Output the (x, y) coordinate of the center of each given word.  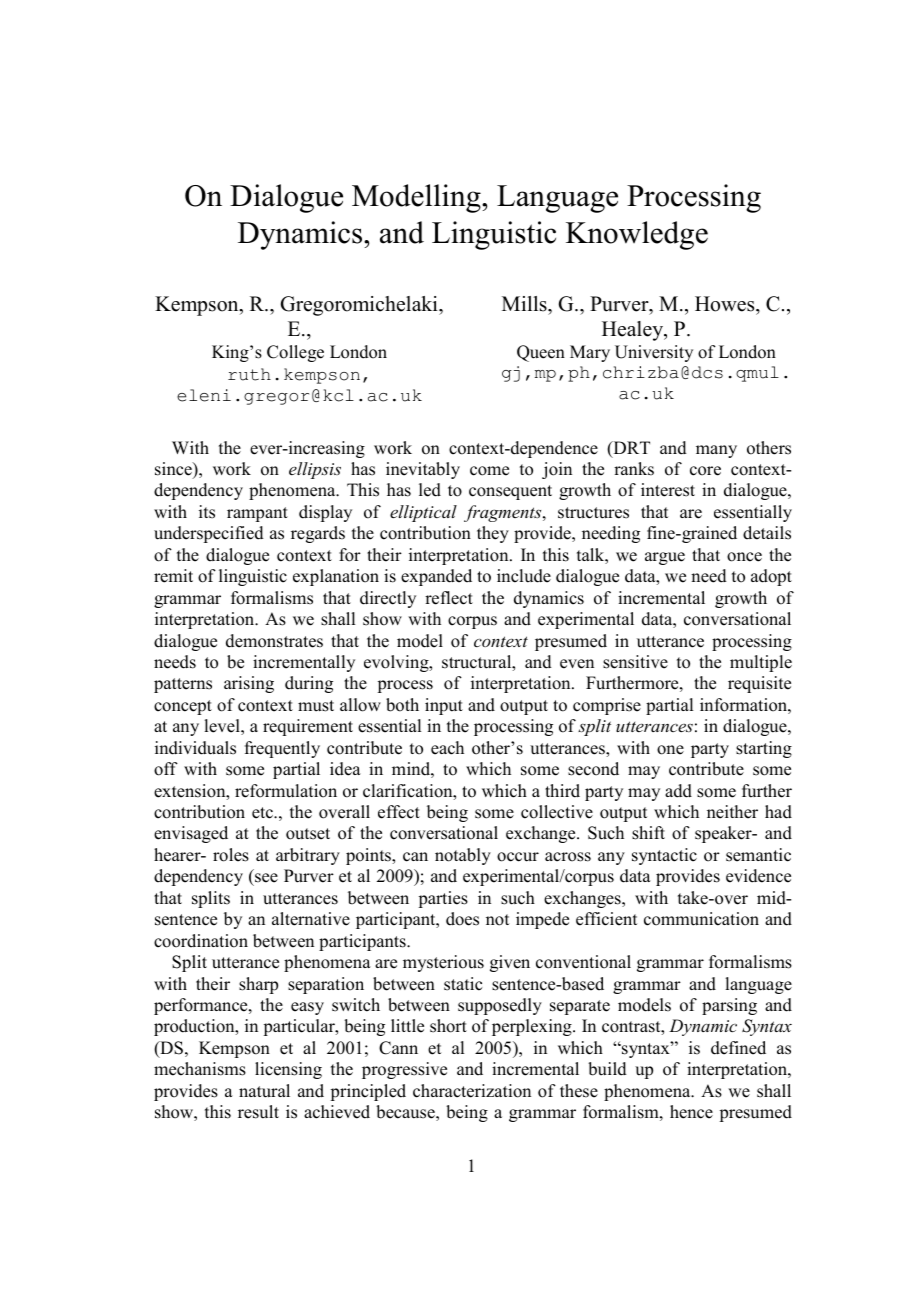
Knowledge (637, 235)
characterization (472, 1091)
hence (691, 1112)
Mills (525, 304)
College (295, 353)
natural (264, 1091)
